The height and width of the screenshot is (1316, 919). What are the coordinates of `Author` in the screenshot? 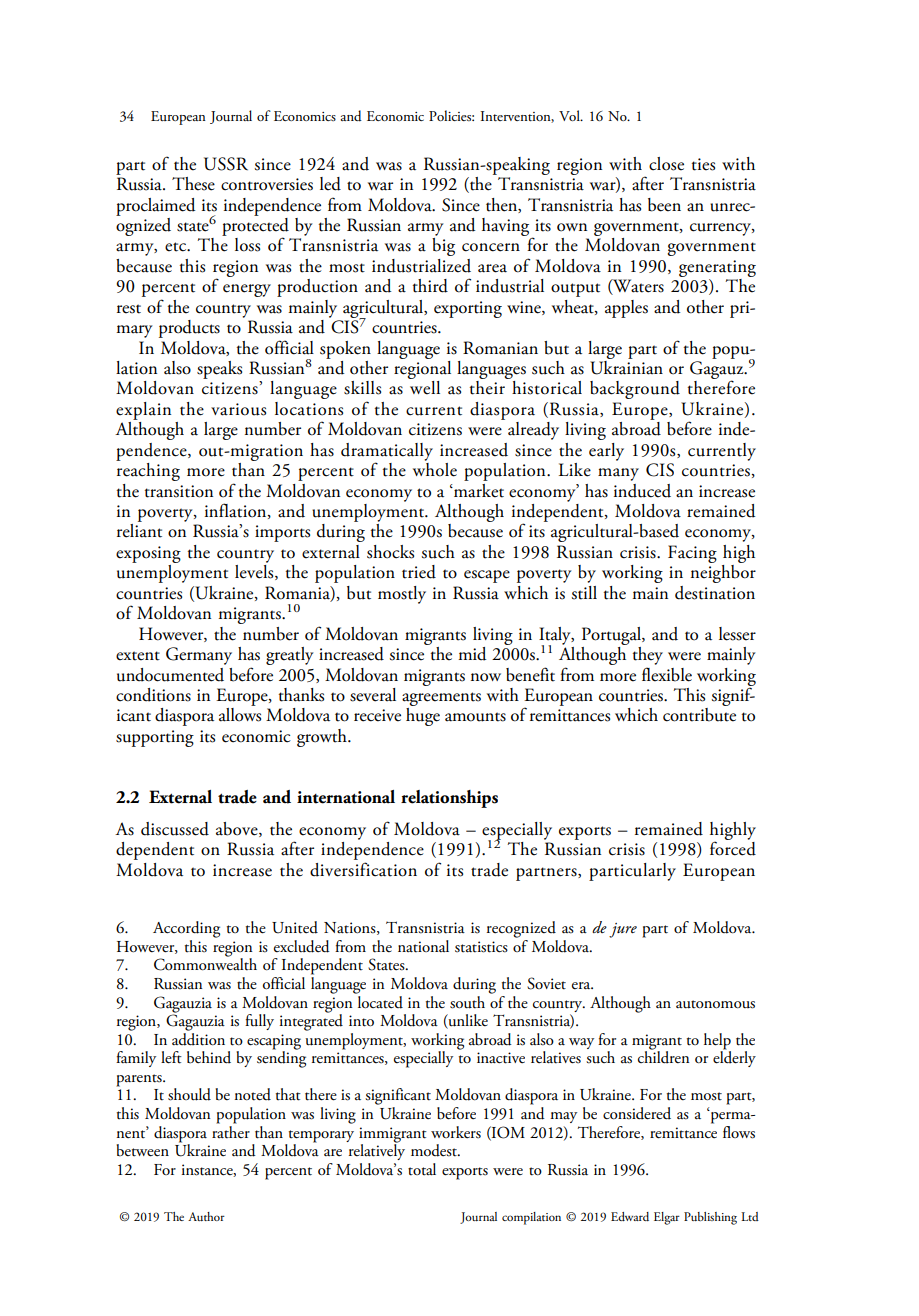 It's located at (206, 1216).
